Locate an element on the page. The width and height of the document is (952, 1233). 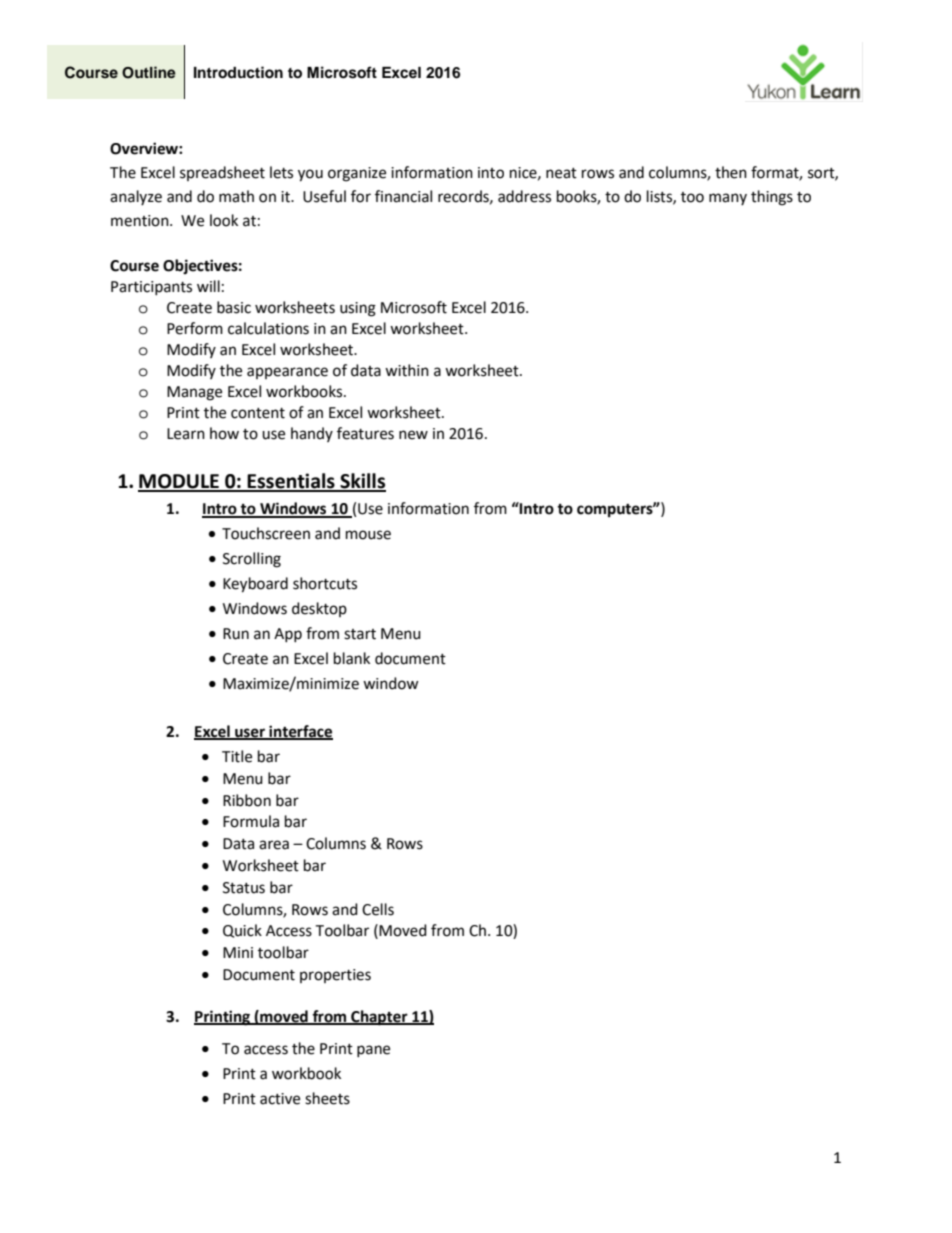
then is located at coordinates (731, 172).
